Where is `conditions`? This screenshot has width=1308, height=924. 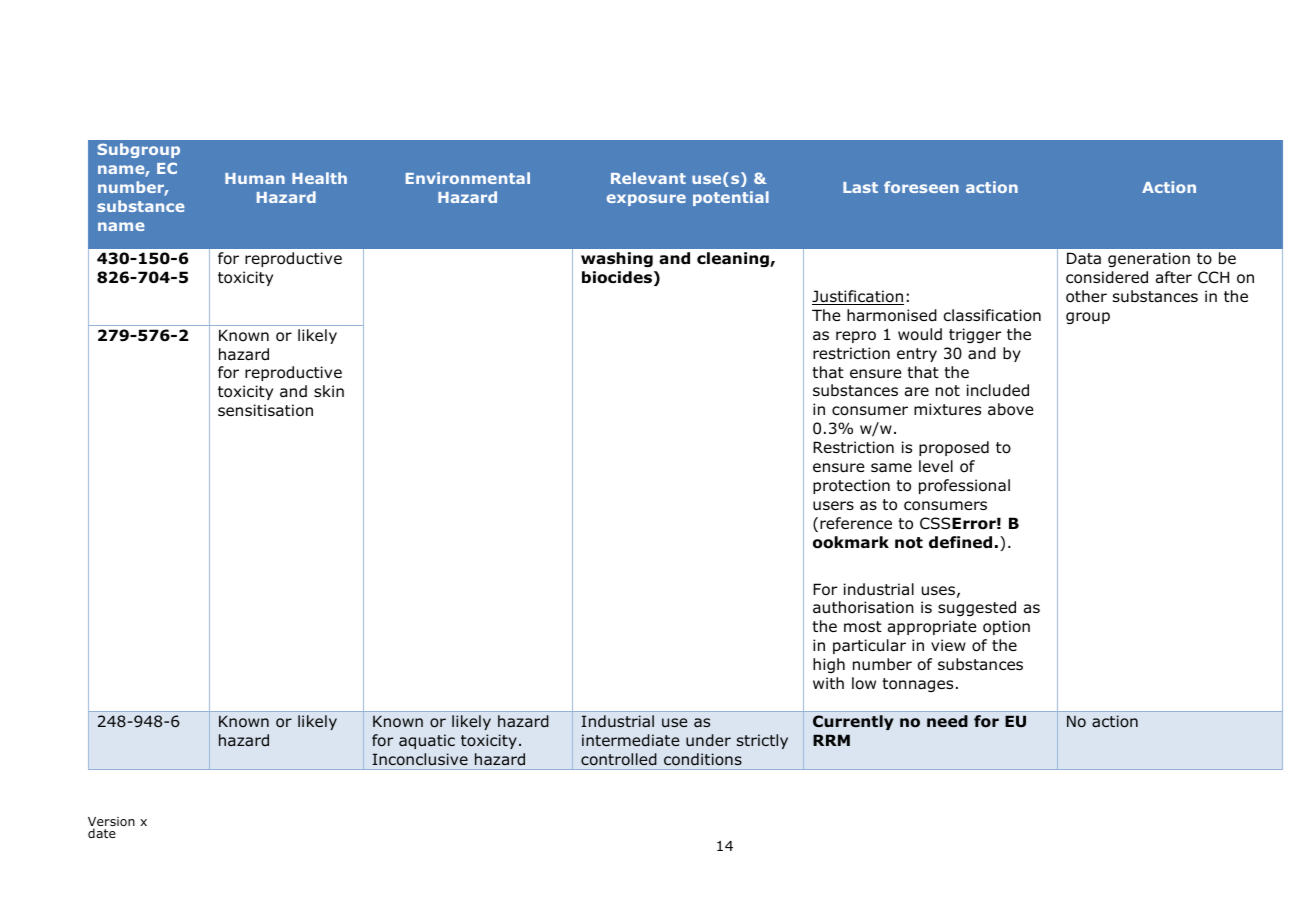
conditions is located at coordinates (703, 759).
